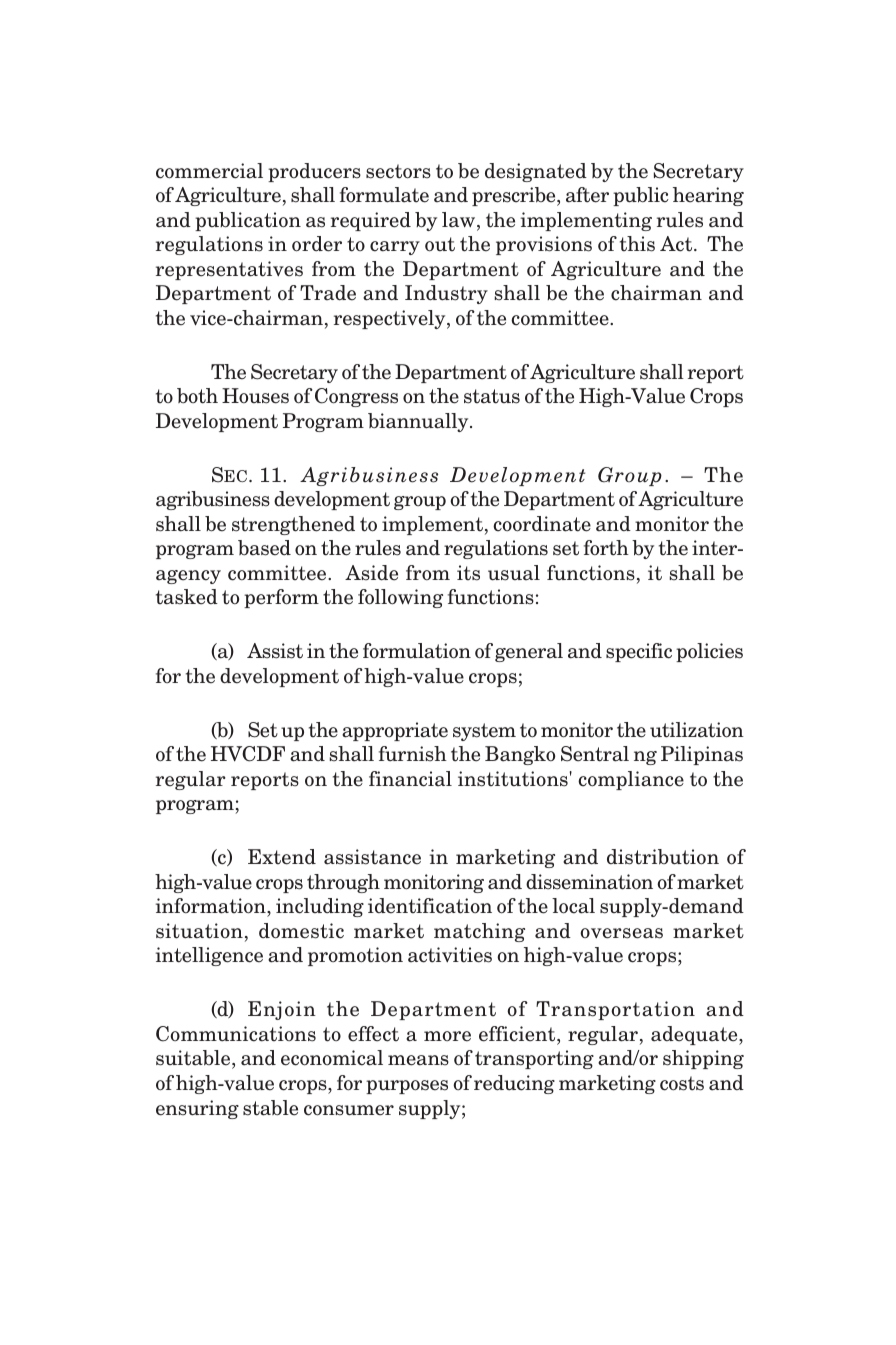  I want to click on means, so click(418, 1060).
